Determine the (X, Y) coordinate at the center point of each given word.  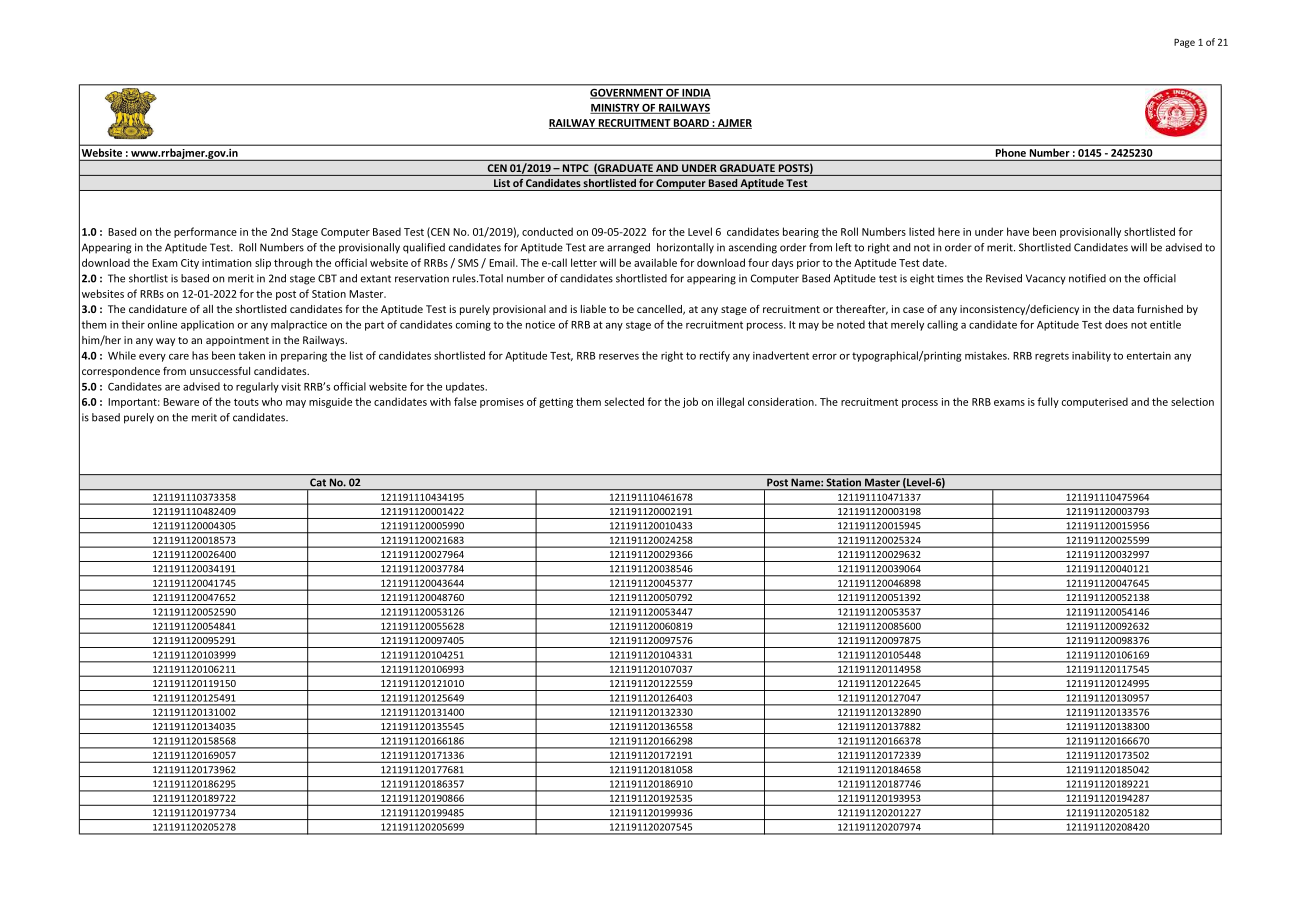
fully (1048, 402)
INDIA (695, 94)
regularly (257, 387)
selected (624, 401)
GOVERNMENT (627, 94)
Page (1184, 43)
